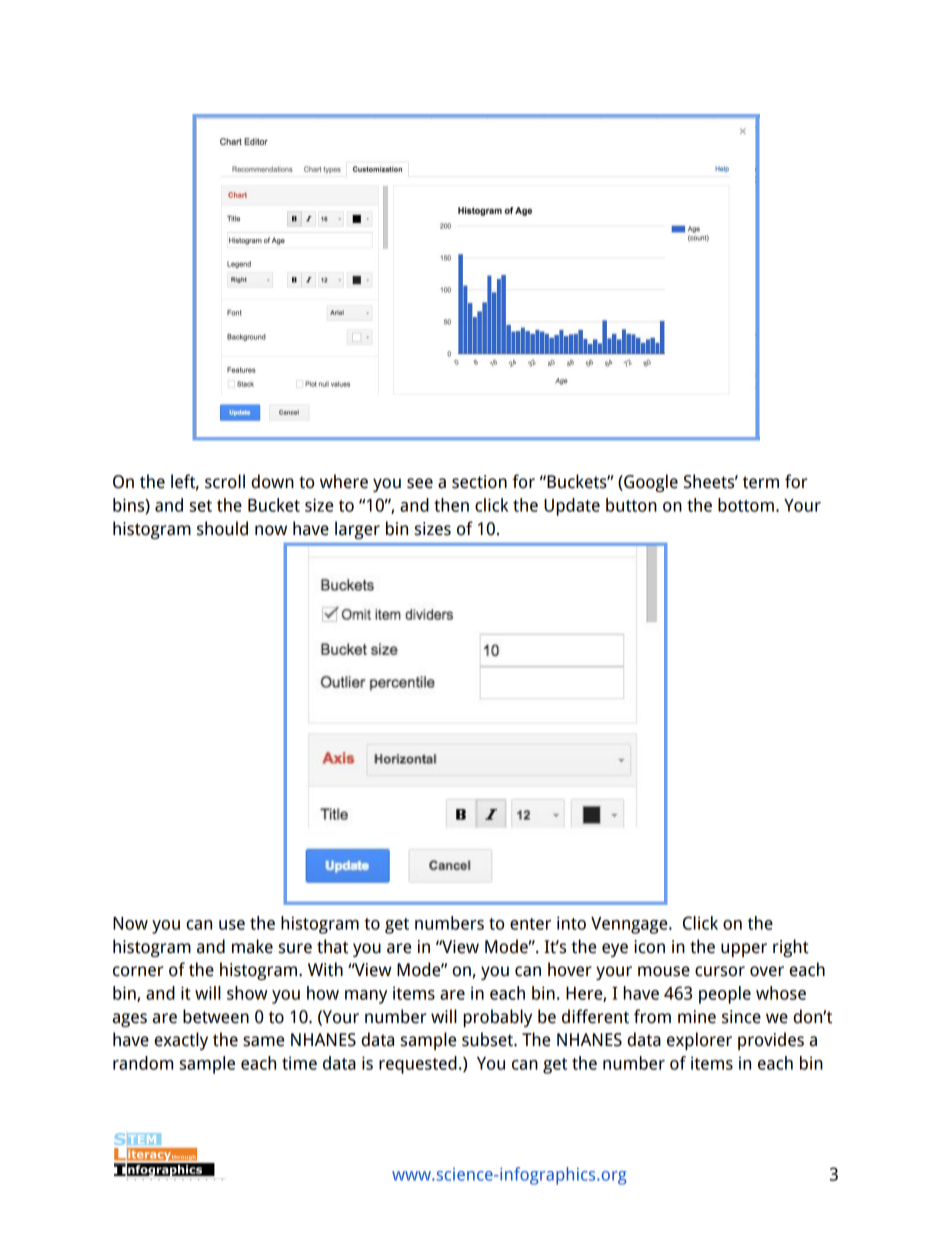 The height and width of the image is (1233, 952). What do you see at coordinates (181, 1041) in the image?
I see `exactly` at bounding box center [181, 1041].
